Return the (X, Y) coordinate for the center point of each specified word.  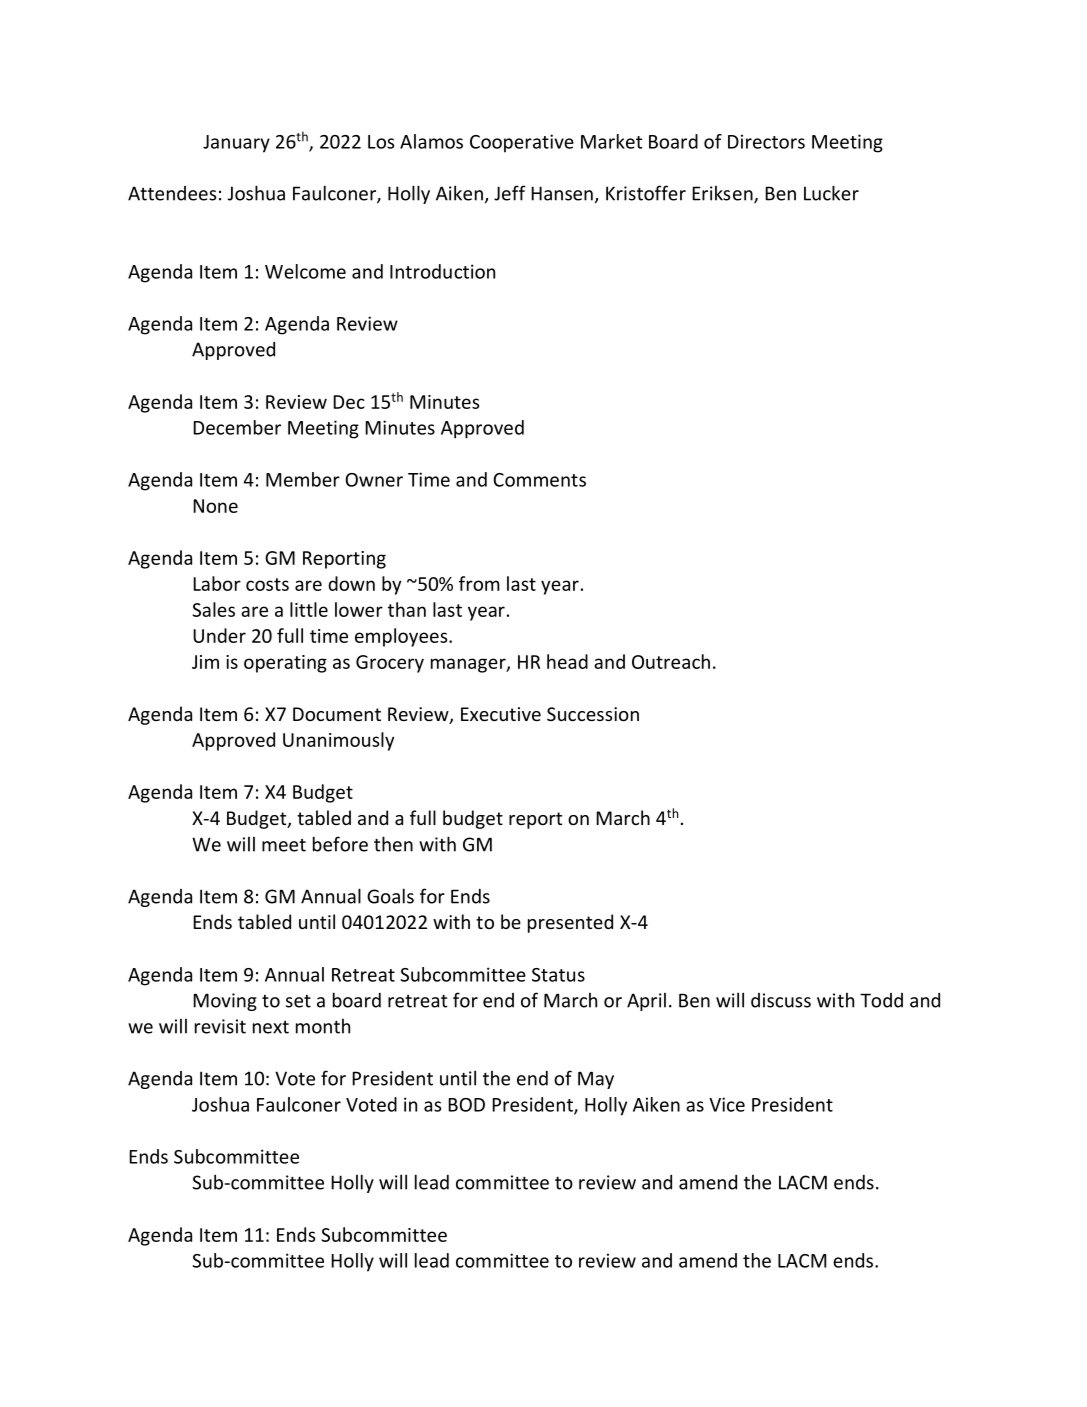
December (237, 427)
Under (219, 635)
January (236, 144)
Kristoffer (646, 193)
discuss (781, 1000)
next (271, 1027)
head (567, 661)
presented (570, 923)
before (340, 844)
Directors (766, 141)
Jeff (509, 193)
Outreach (671, 661)
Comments (539, 480)
